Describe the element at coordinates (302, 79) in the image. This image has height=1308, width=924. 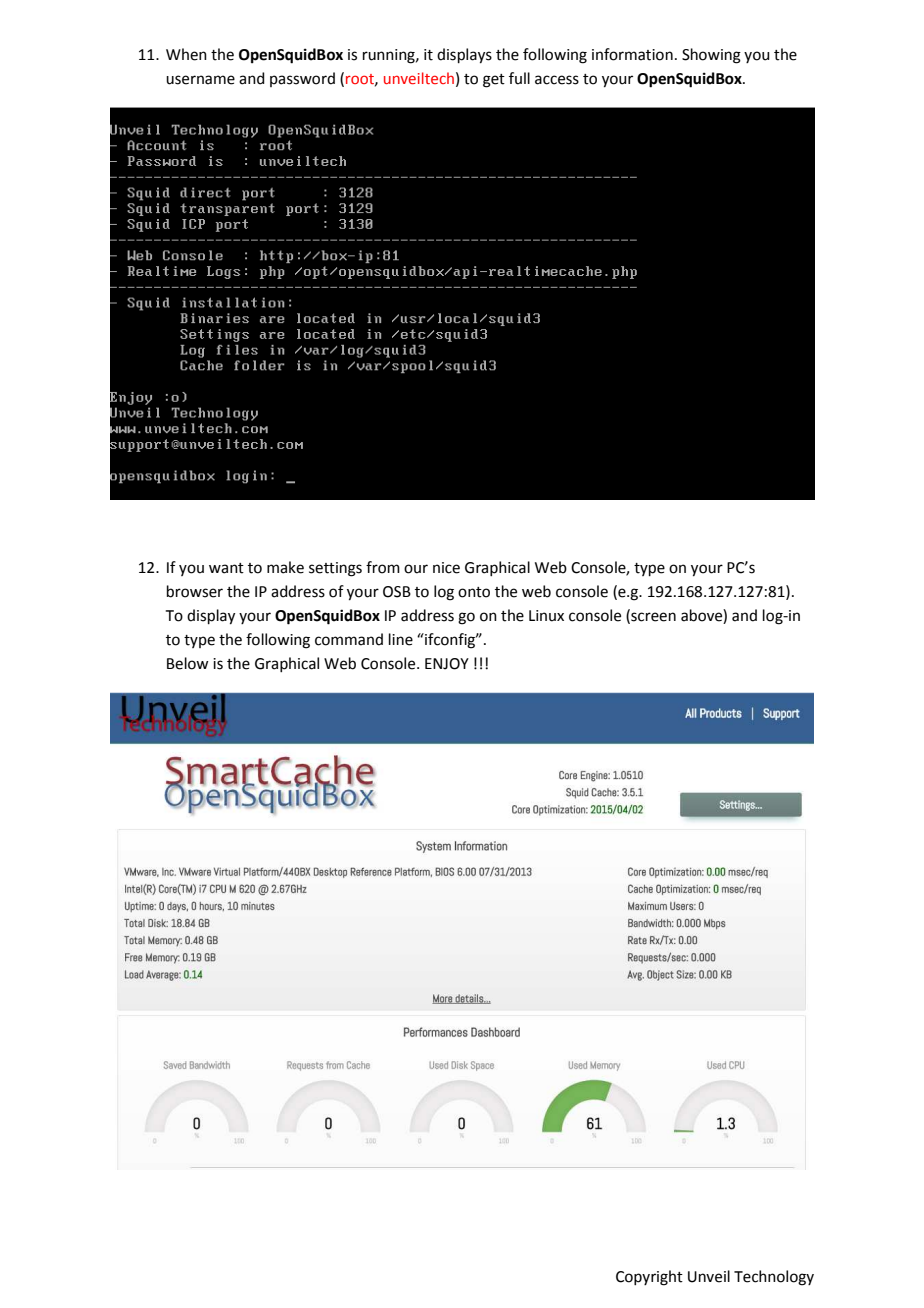
I see `password` at that location.
